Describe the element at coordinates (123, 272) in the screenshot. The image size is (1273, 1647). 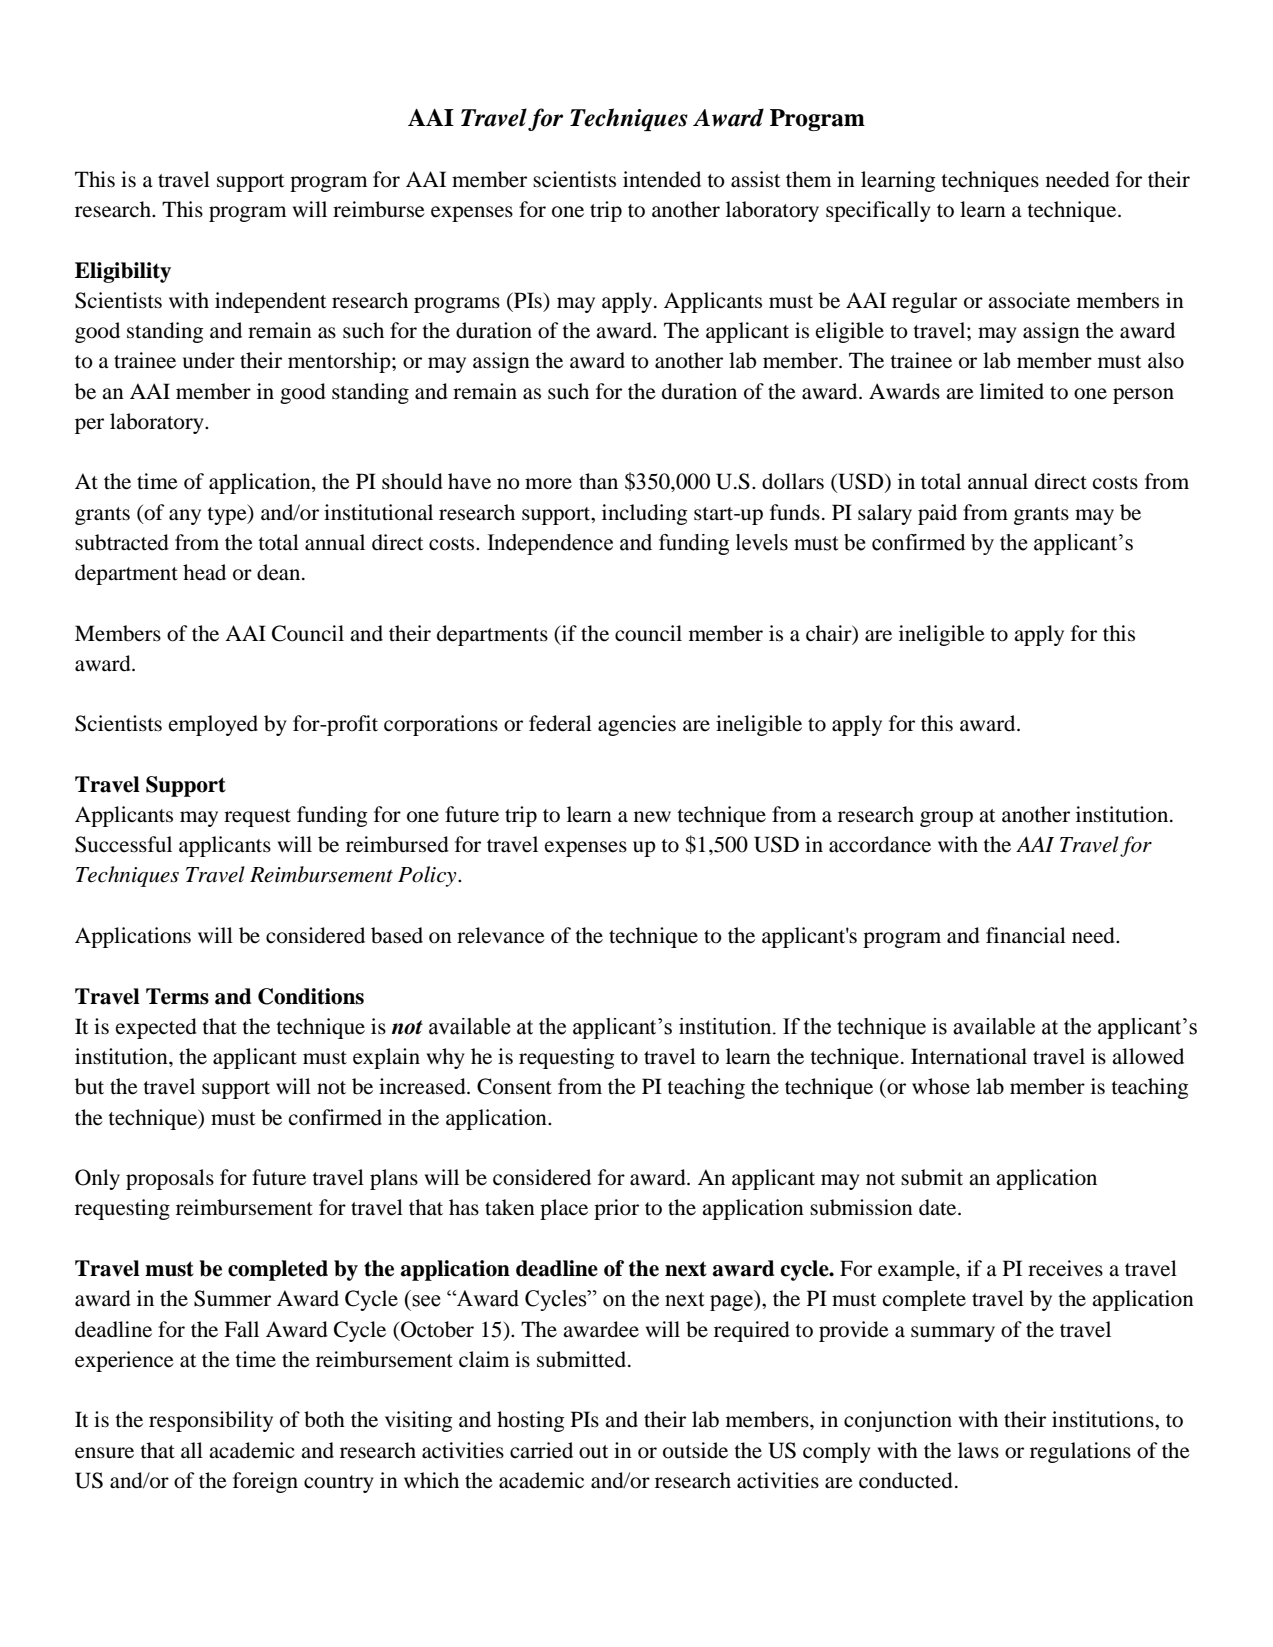
I see `Eligibility` at that location.
